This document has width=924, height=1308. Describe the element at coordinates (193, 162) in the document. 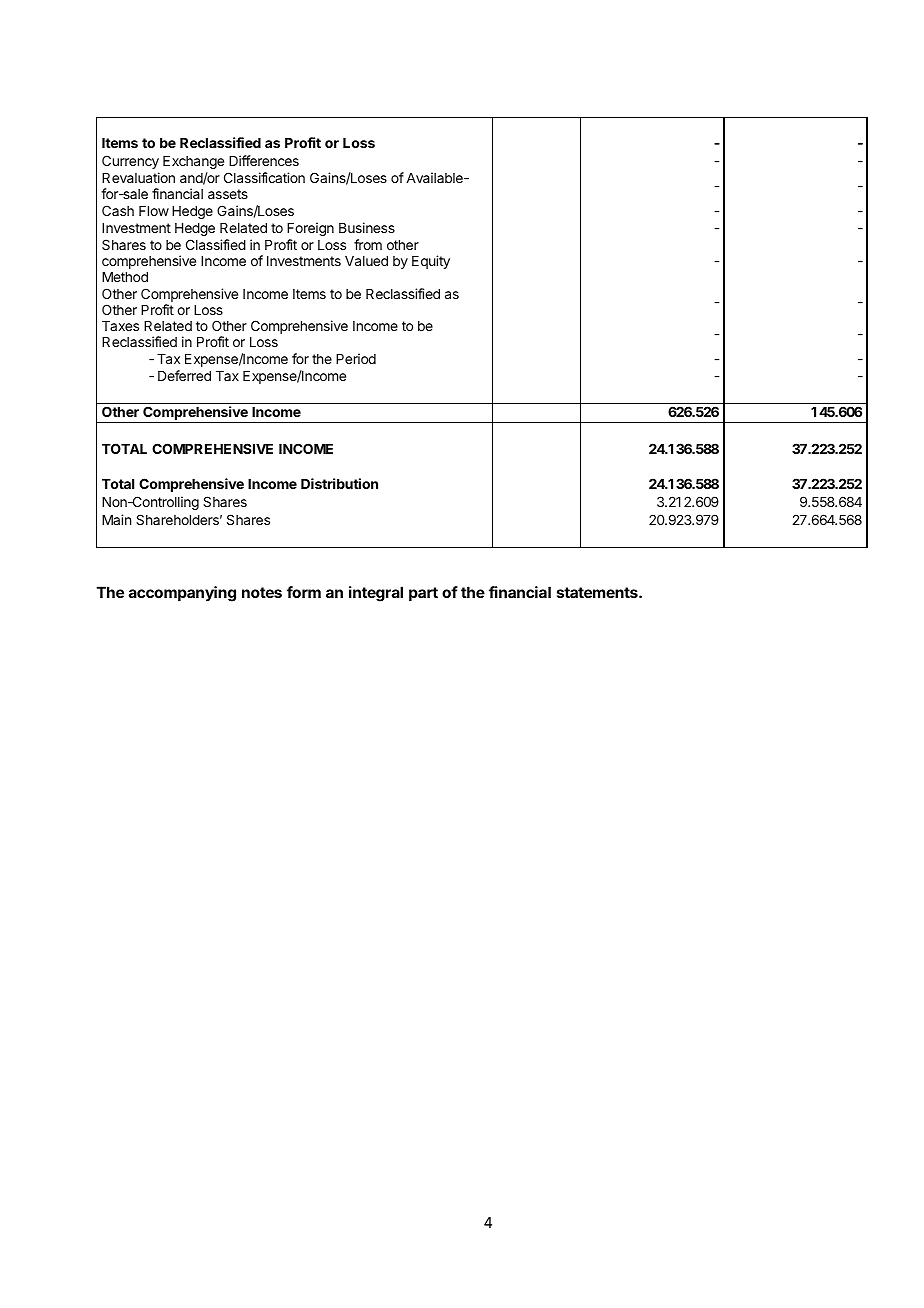

I see `Exchange` at that location.
